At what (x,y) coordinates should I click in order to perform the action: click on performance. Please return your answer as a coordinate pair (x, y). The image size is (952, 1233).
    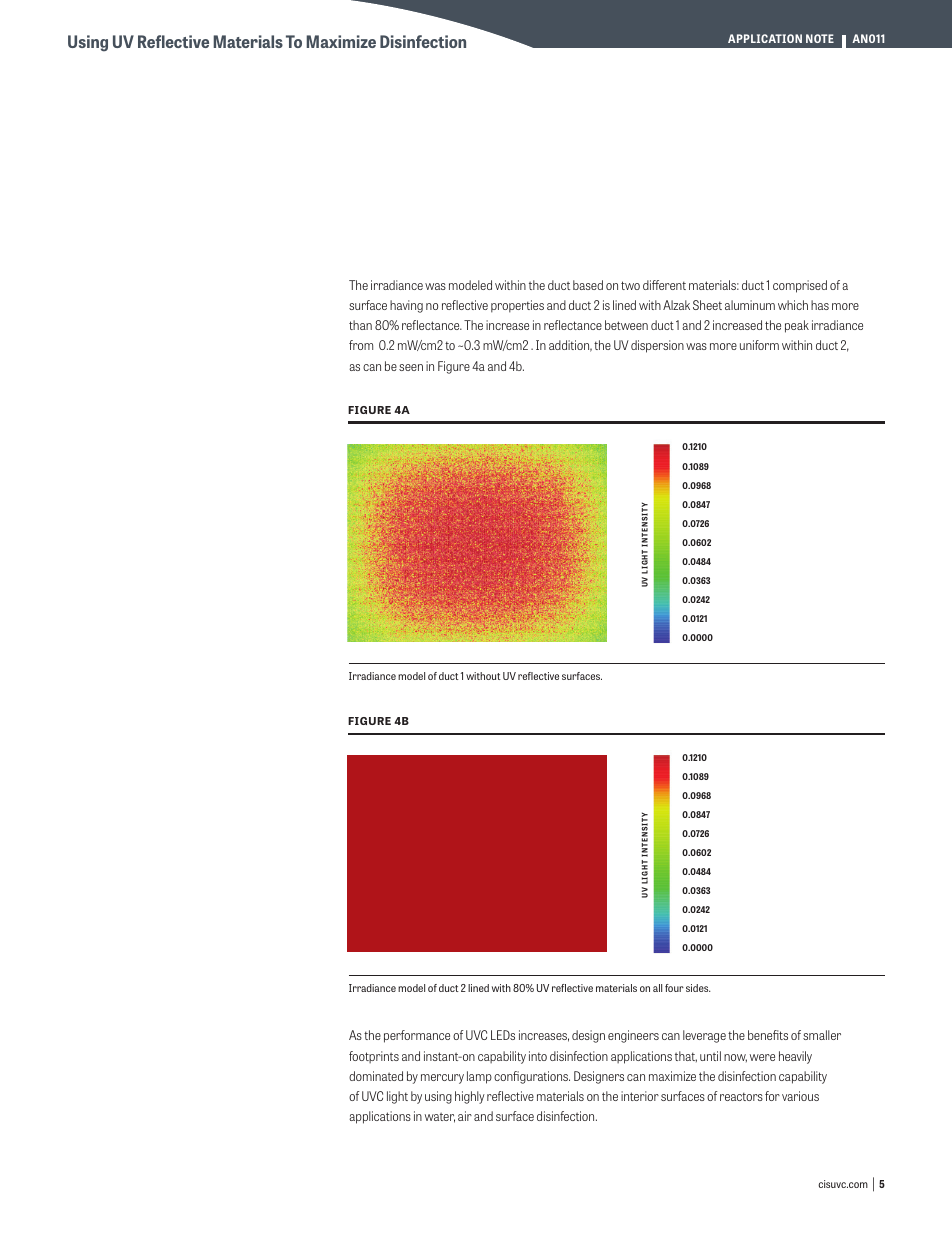
    Looking at the image, I should click on (417, 1036).
